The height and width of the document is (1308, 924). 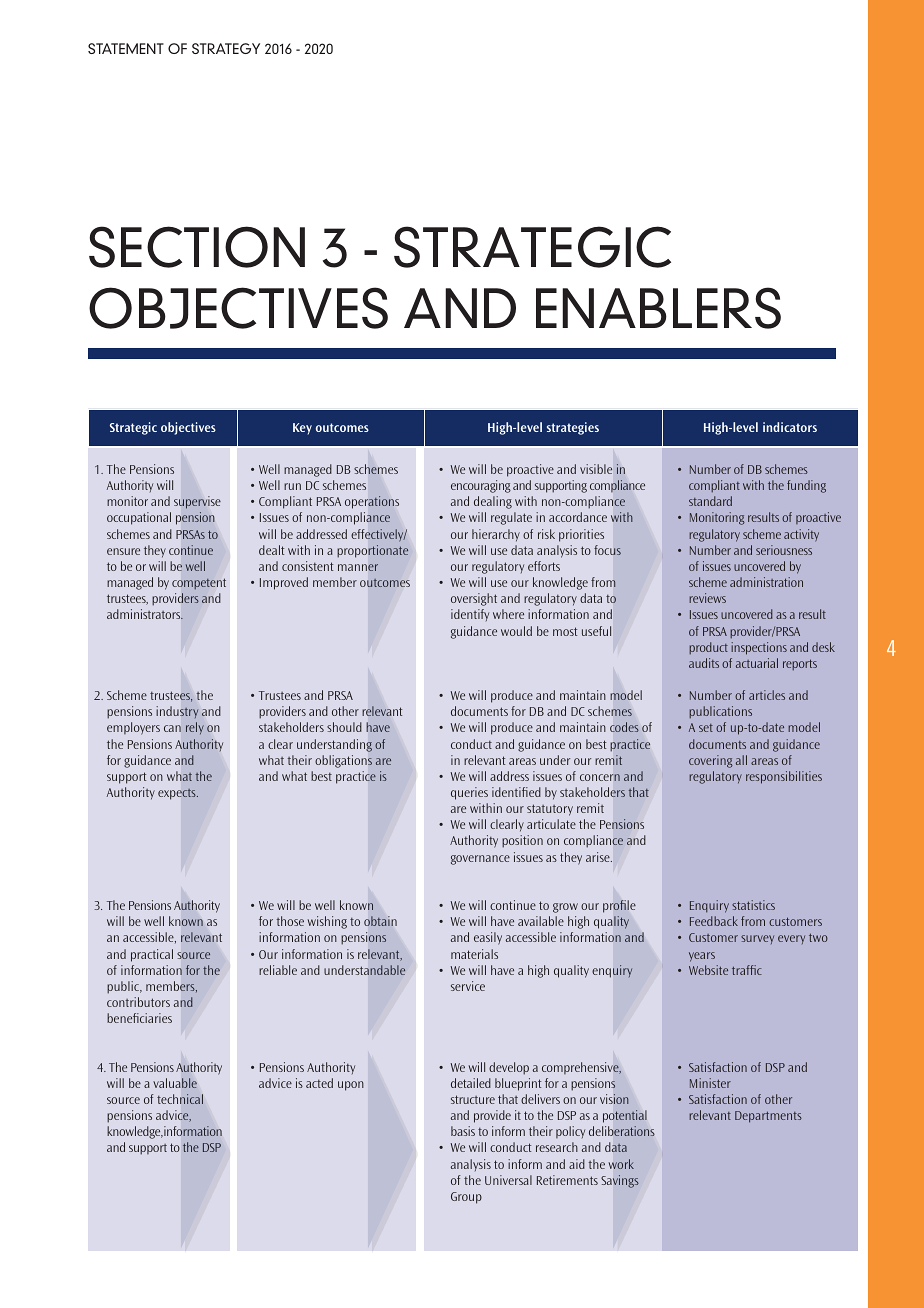 What do you see at coordinates (790, 427) in the document?
I see `indicators` at bounding box center [790, 427].
